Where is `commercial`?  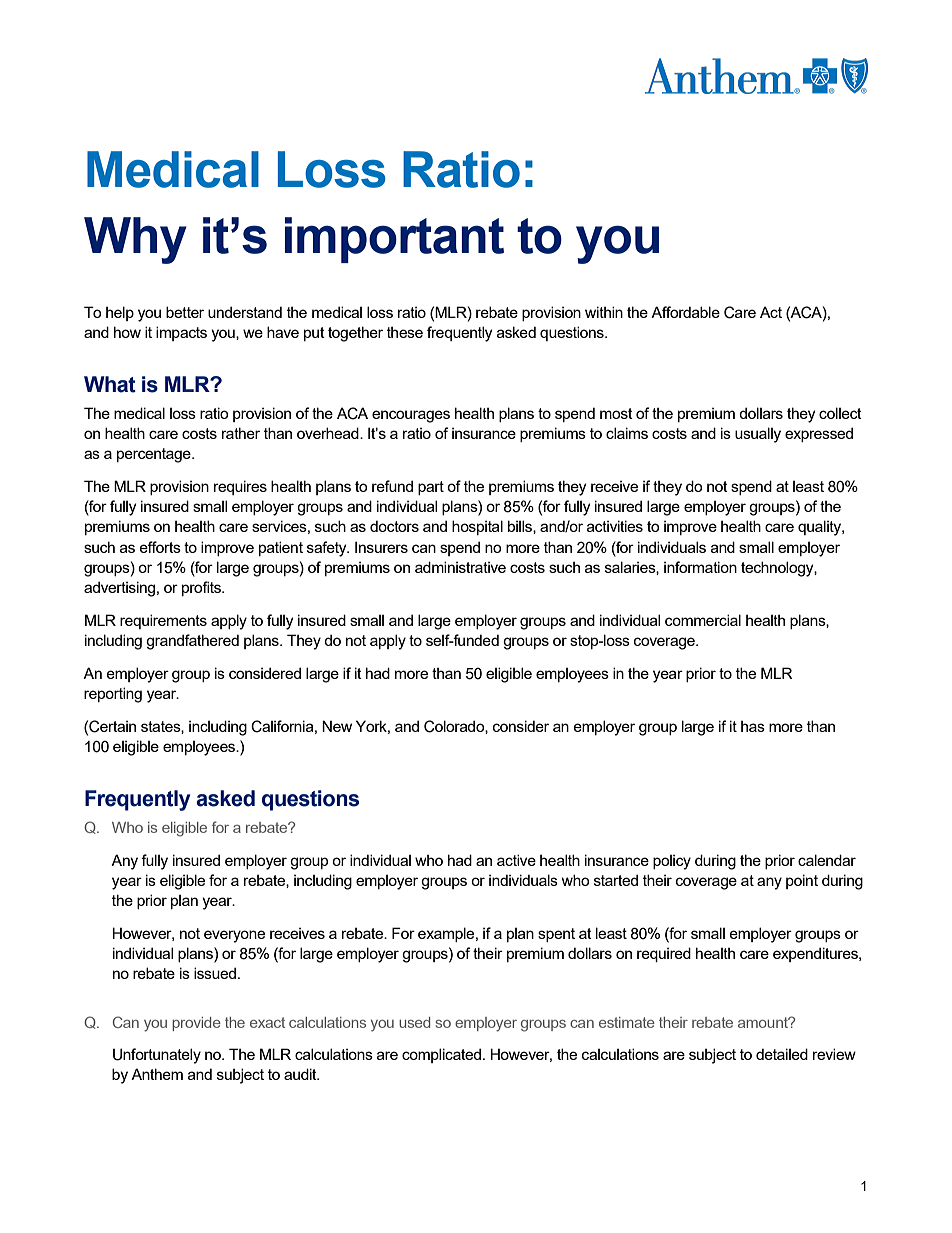 commercial is located at coordinates (703, 620).
